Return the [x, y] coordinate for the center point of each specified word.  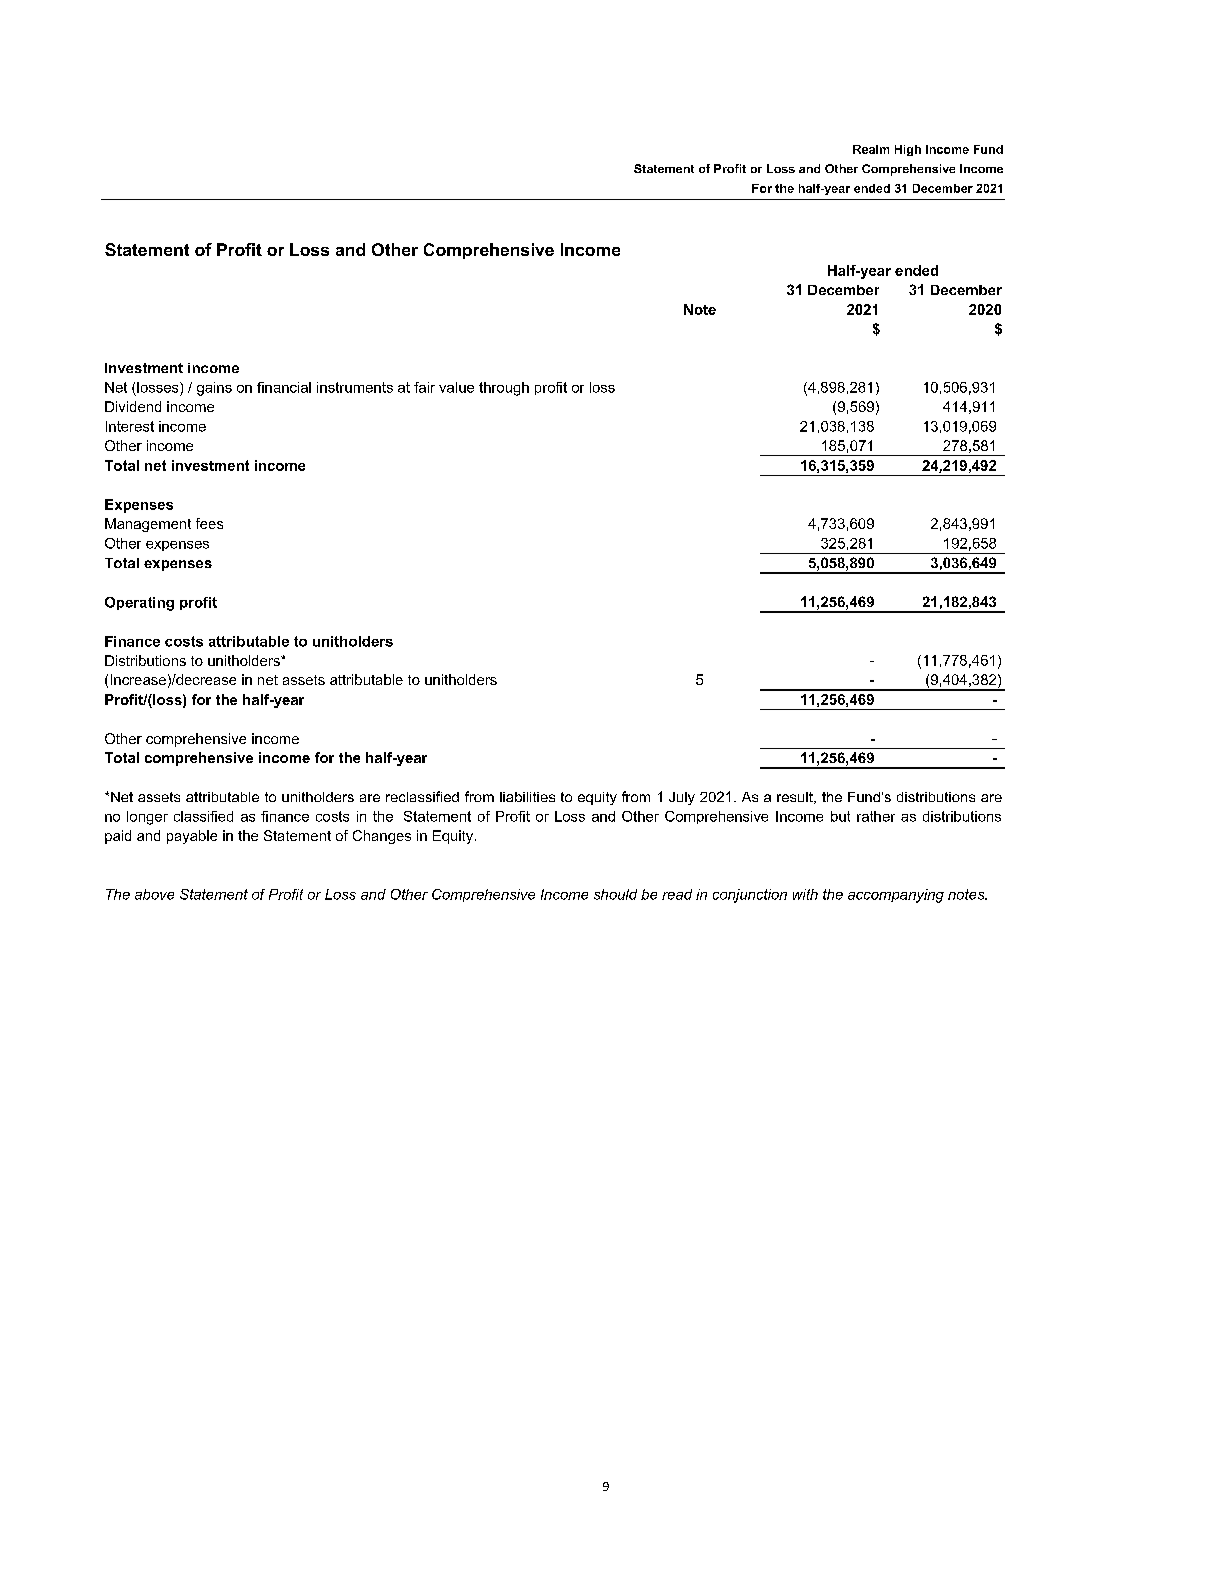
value [456, 387]
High [908, 150]
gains [214, 389]
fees [209, 523]
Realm [871, 149]
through [504, 389]
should [615, 894]
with [805, 894]
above [154, 894]
